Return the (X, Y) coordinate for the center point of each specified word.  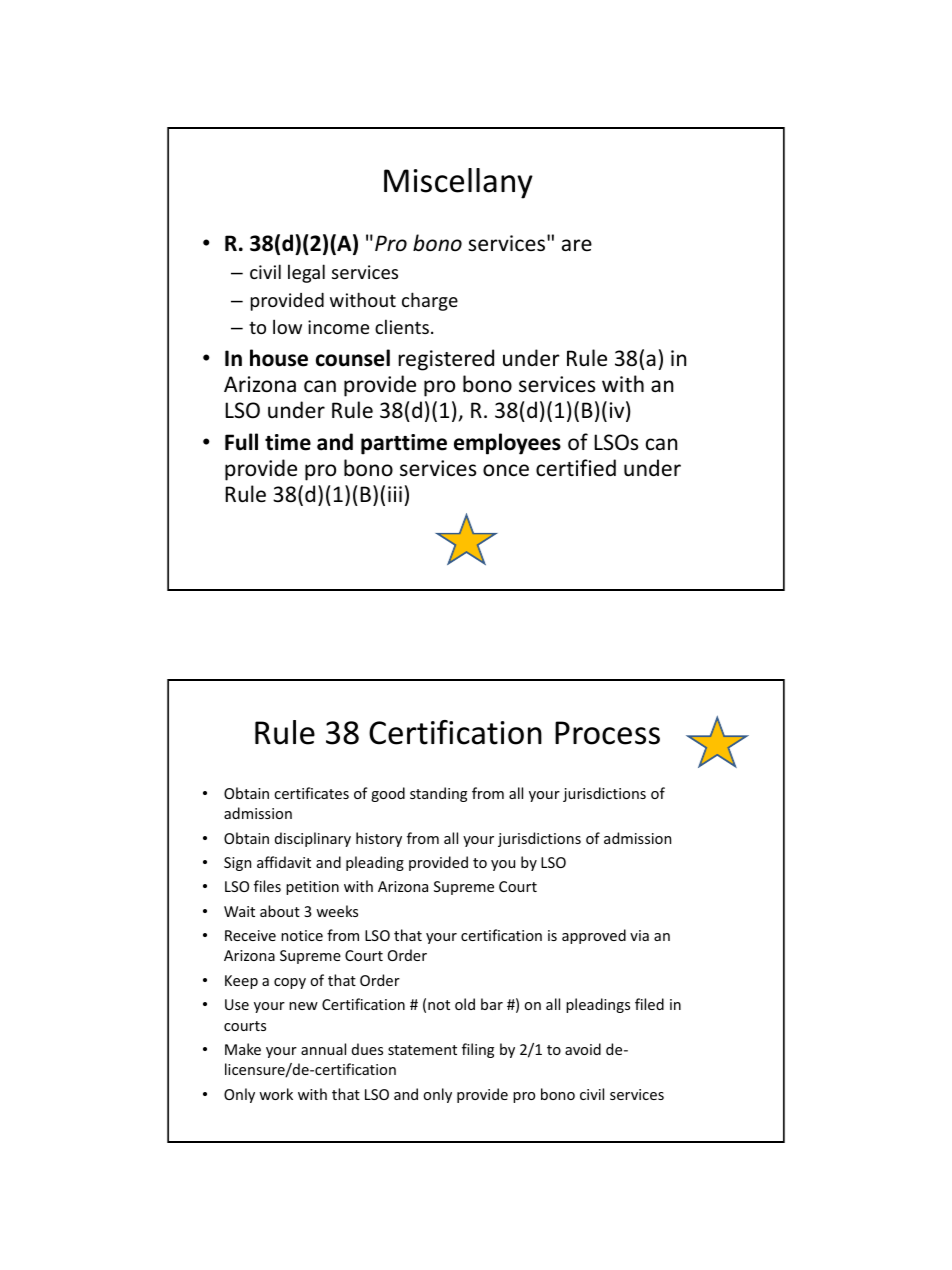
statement (422, 1050)
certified (576, 468)
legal (306, 273)
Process (607, 733)
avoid (583, 1049)
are (577, 245)
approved (594, 936)
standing (438, 794)
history (379, 839)
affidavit (284, 862)
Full (241, 442)
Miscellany (458, 183)
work (276, 1094)
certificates (311, 793)
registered (446, 360)
